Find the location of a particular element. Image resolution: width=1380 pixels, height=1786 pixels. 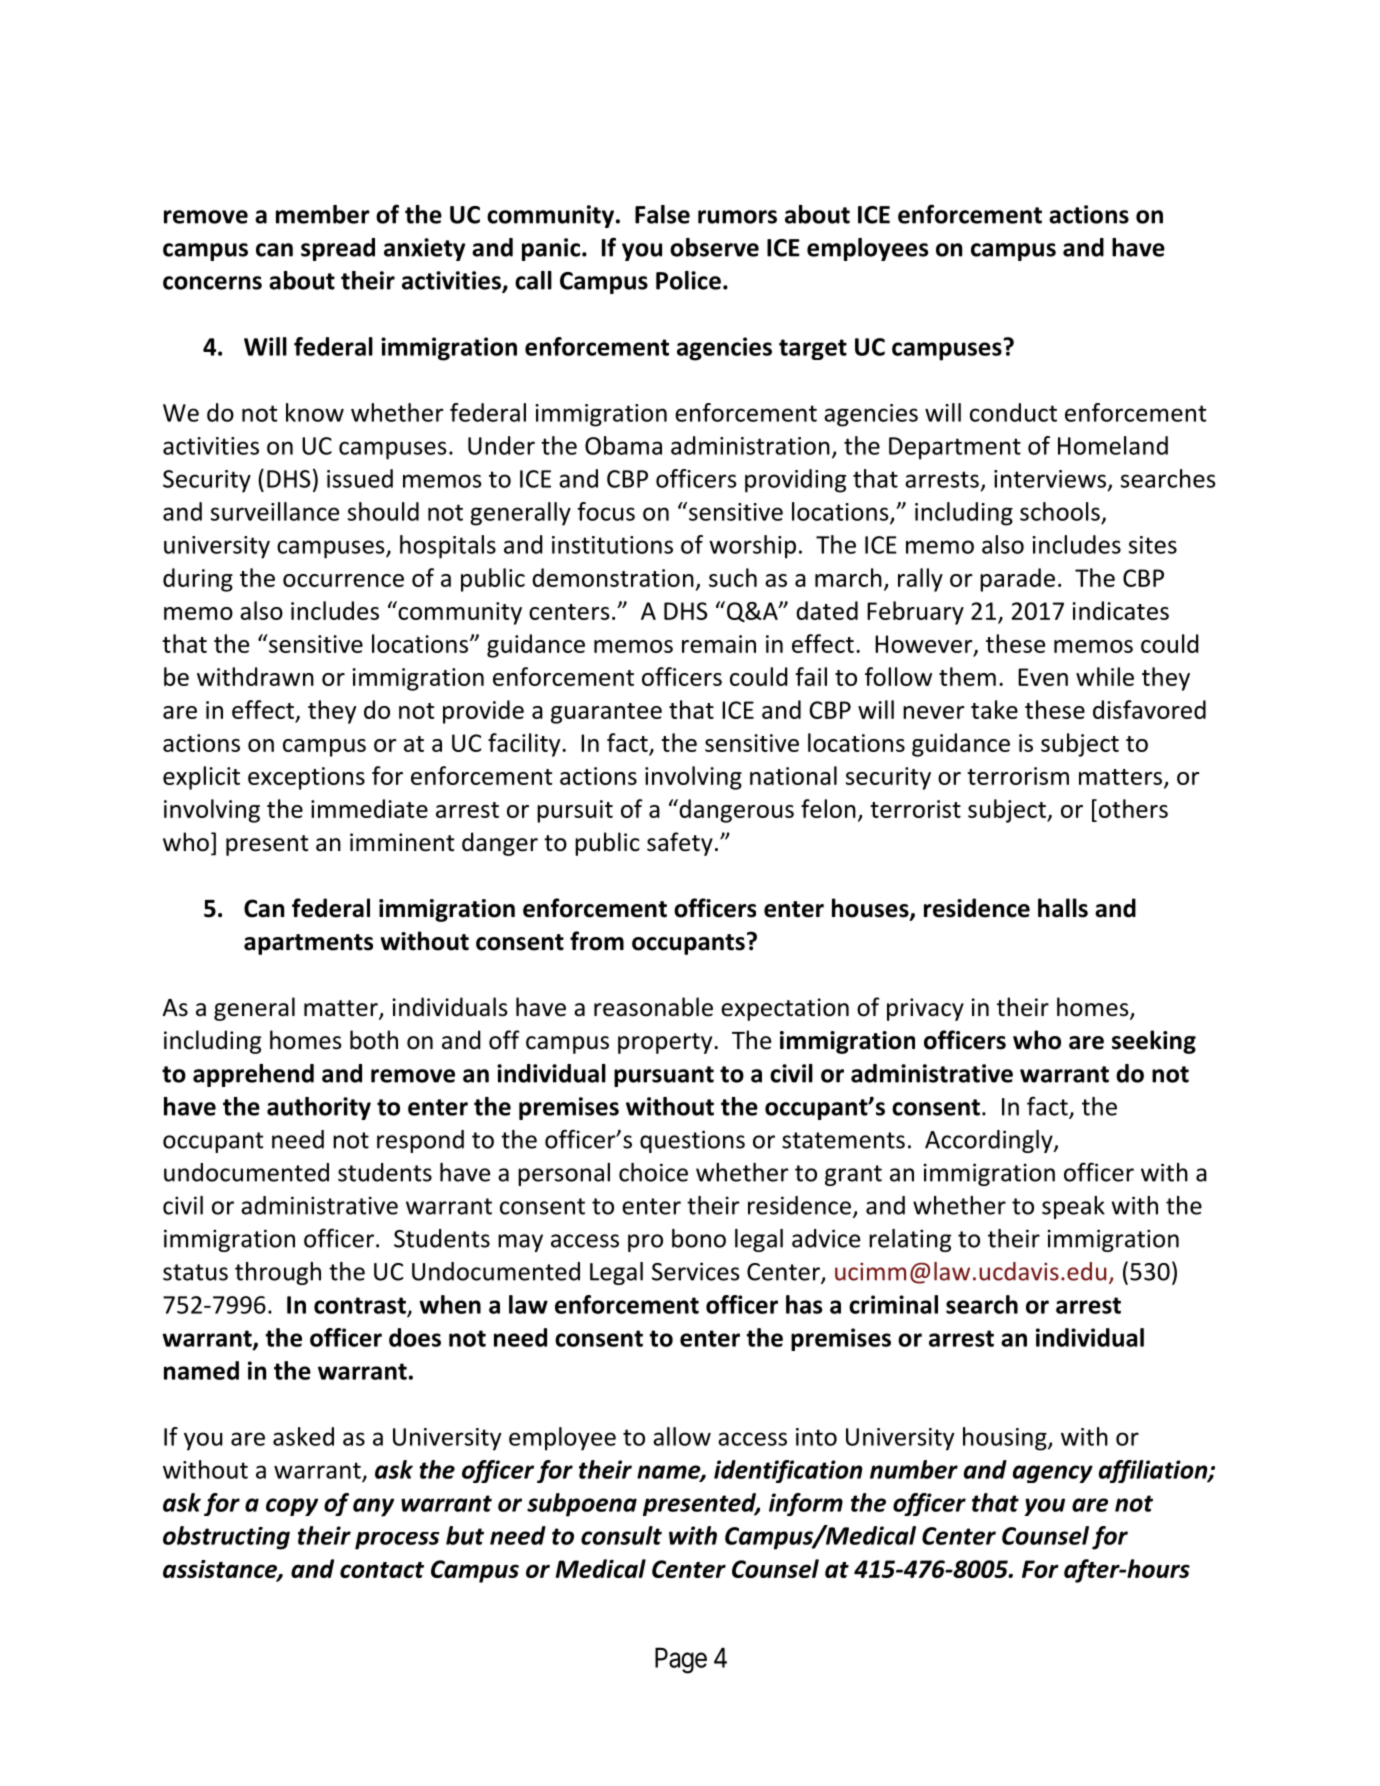

Services is located at coordinates (696, 1271).
